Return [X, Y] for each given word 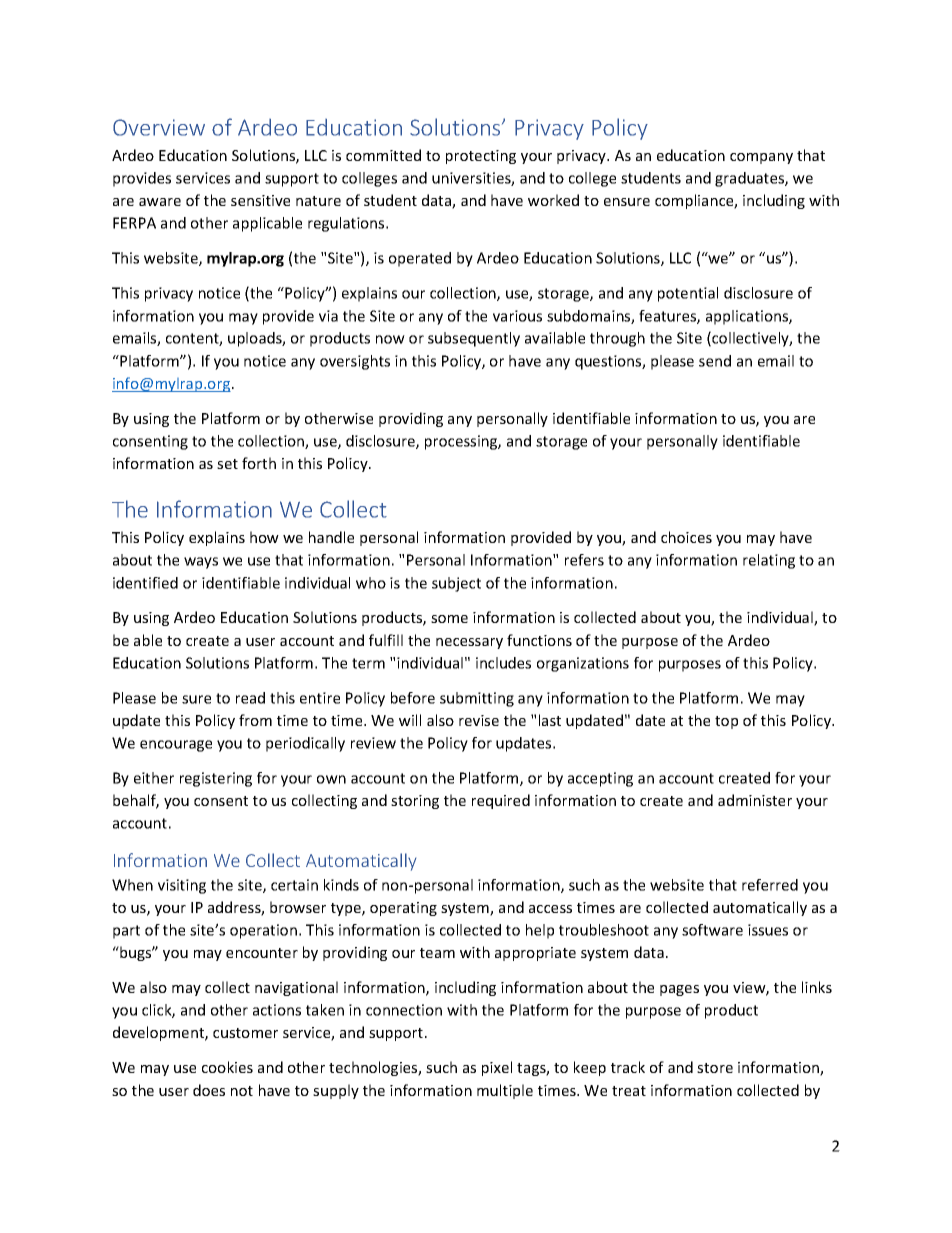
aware [160, 202]
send [715, 361]
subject [456, 584]
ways [201, 563]
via [328, 316]
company [761, 158]
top [726, 722]
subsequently [474, 339]
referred [770, 885]
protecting [481, 157]
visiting [182, 886]
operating [403, 909]
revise [479, 720]
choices [686, 537]
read [250, 698]
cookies [227, 1067]
